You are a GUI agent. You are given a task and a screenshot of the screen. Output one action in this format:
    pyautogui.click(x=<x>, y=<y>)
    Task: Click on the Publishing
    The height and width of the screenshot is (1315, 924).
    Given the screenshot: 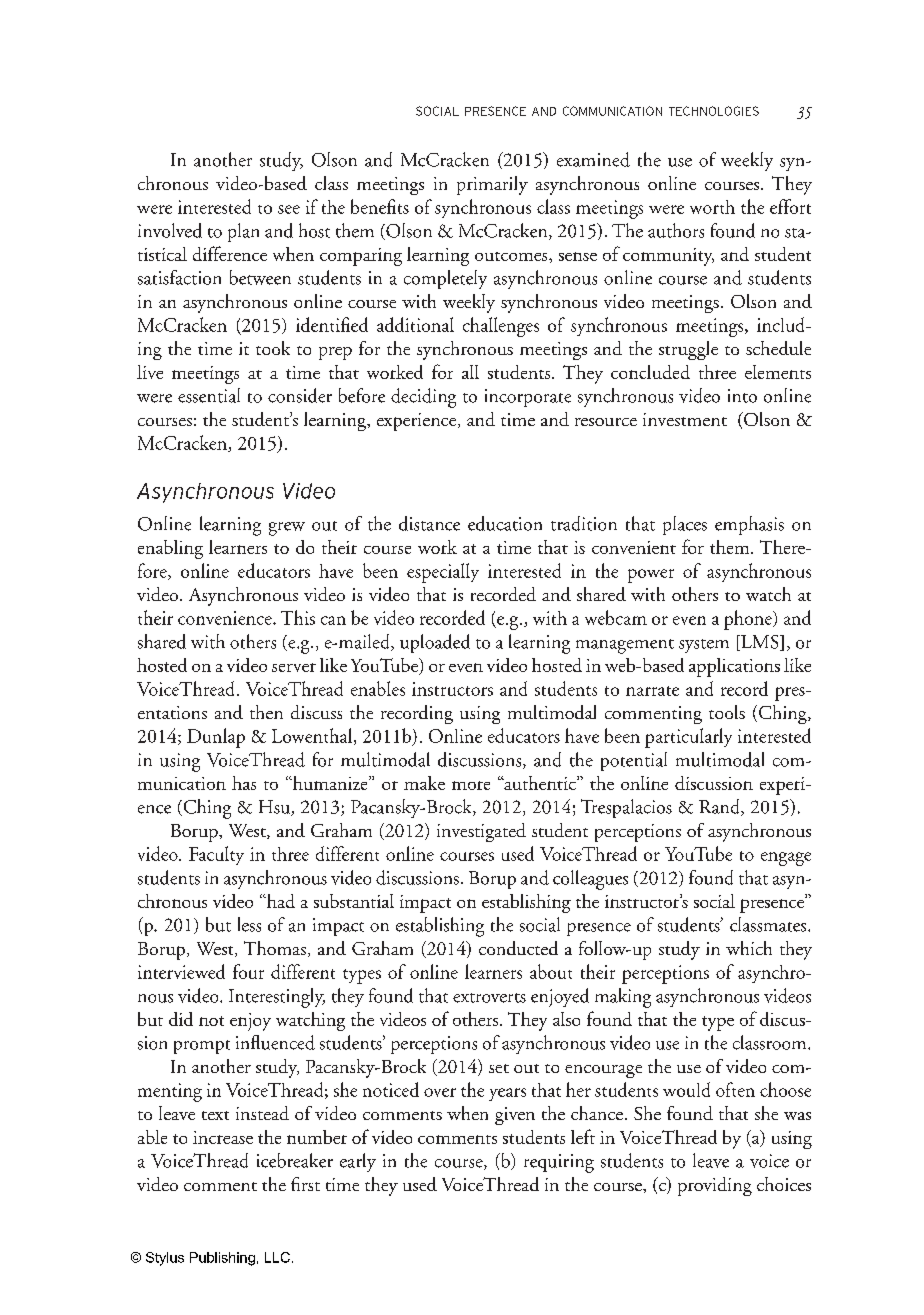 What is the action you would take?
    pyautogui.click(x=222, y=1259)
